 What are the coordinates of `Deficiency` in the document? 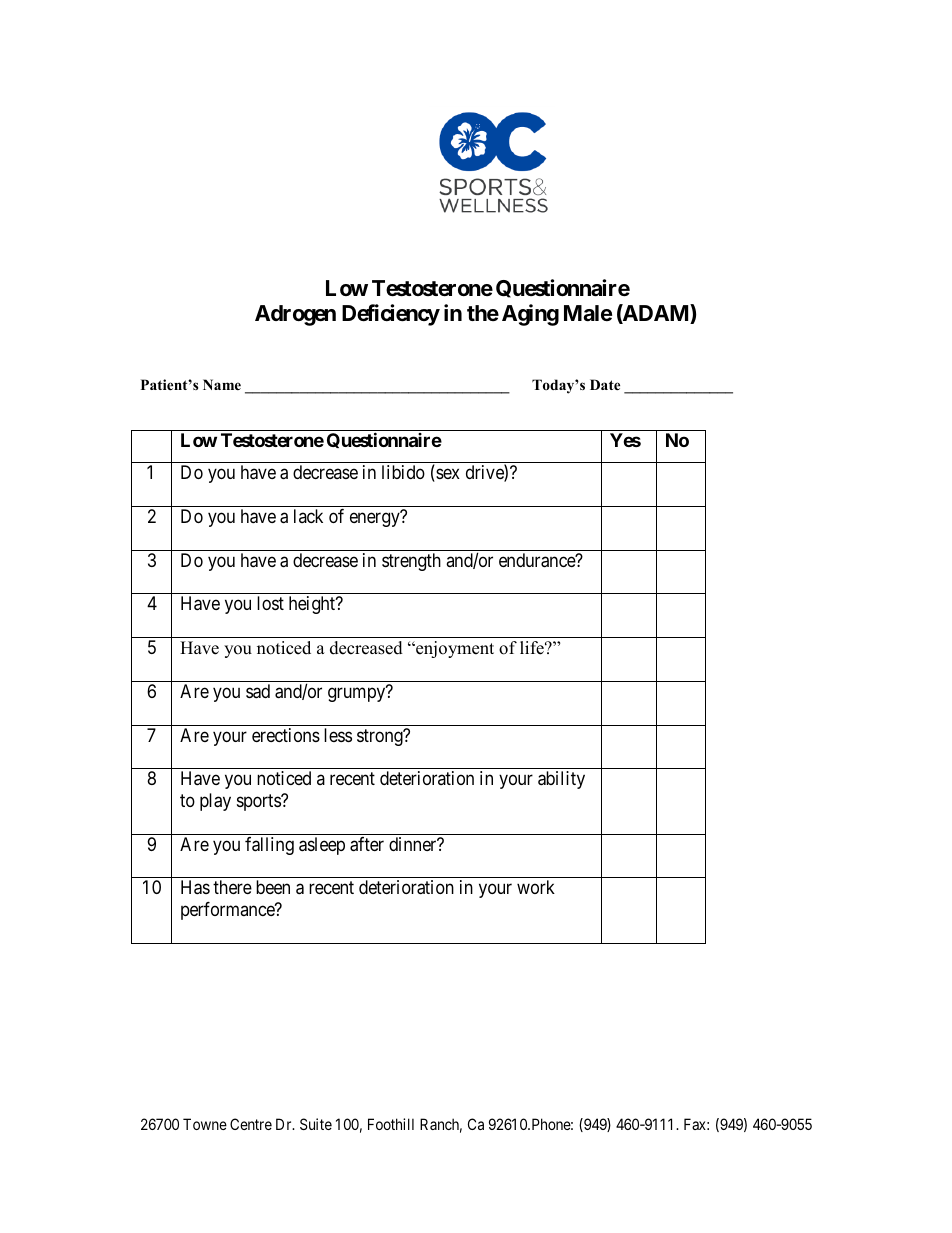 It's located at (391, 315).
